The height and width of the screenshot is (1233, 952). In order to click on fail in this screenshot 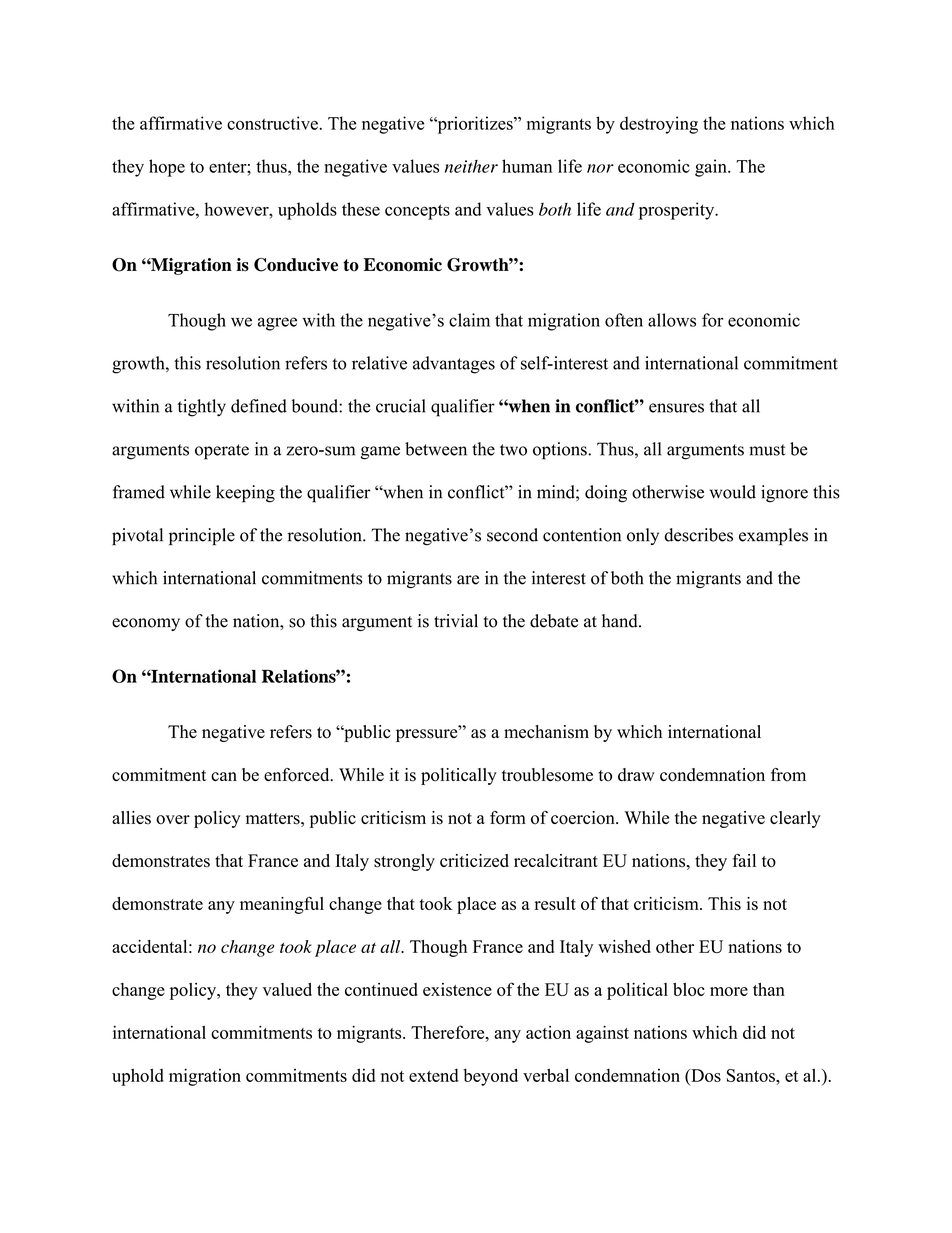, I will do `click(744, 860)`.
